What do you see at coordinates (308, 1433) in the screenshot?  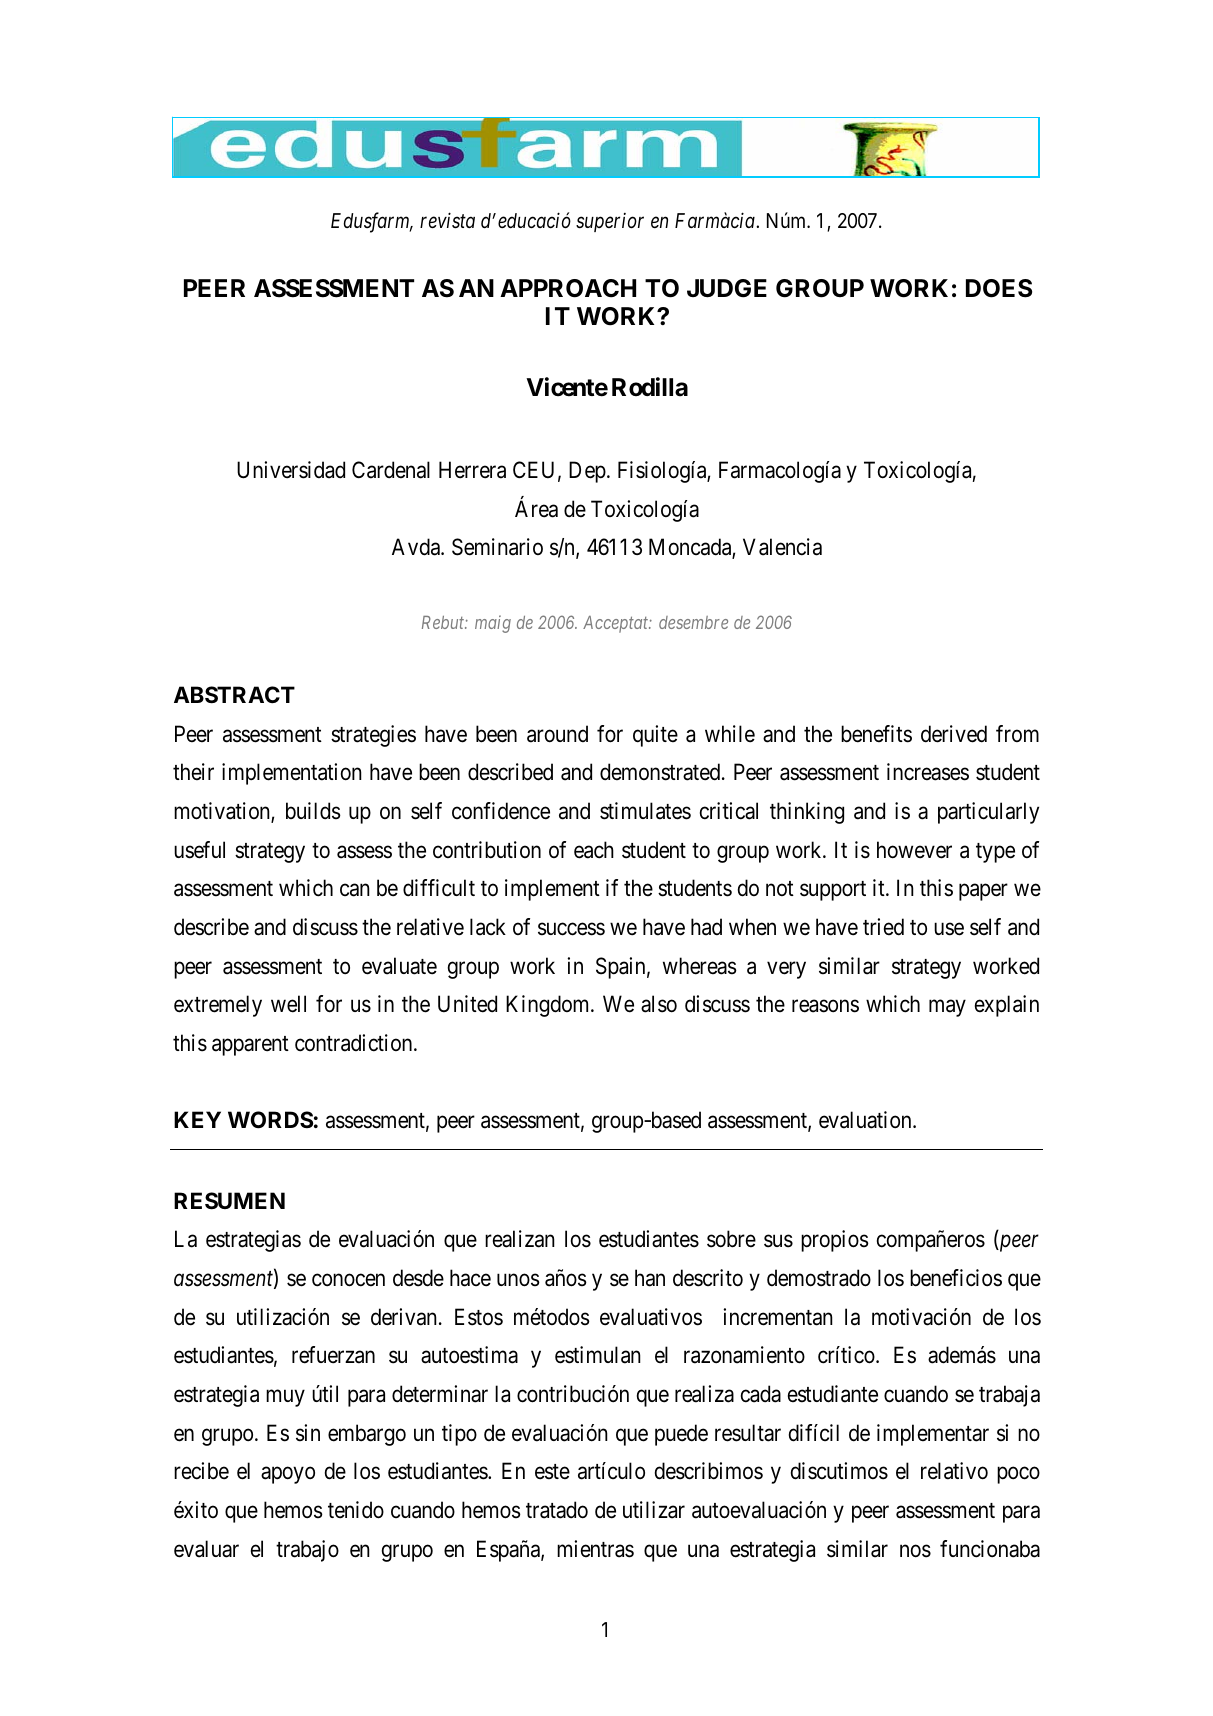 I see `sin` at bounding box center [308, 1433].
